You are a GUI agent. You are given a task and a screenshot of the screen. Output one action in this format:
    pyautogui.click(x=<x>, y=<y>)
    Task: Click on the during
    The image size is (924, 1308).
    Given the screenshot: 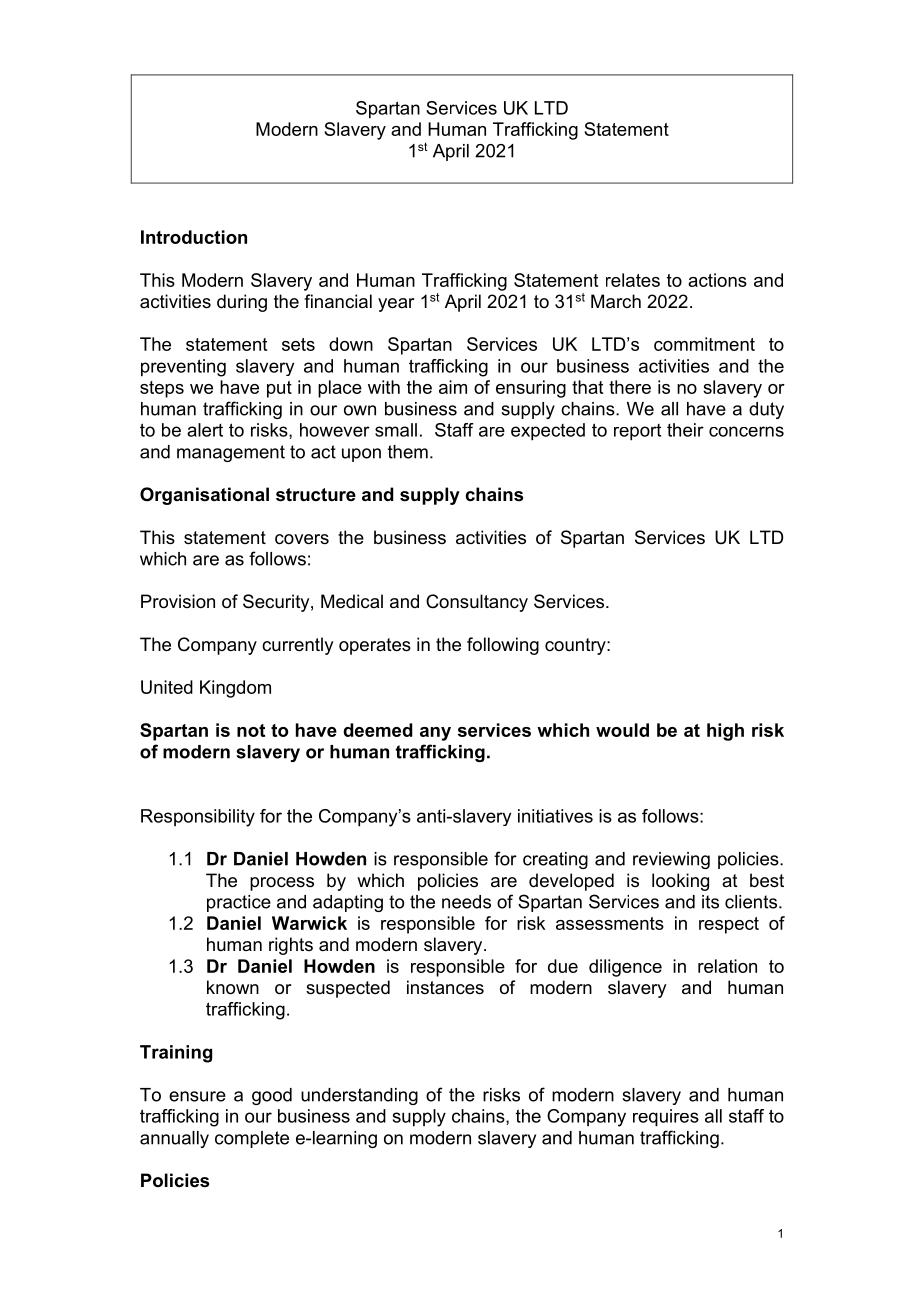 What is the action you would take?
    pyautogui.click(x=242, y=303)
